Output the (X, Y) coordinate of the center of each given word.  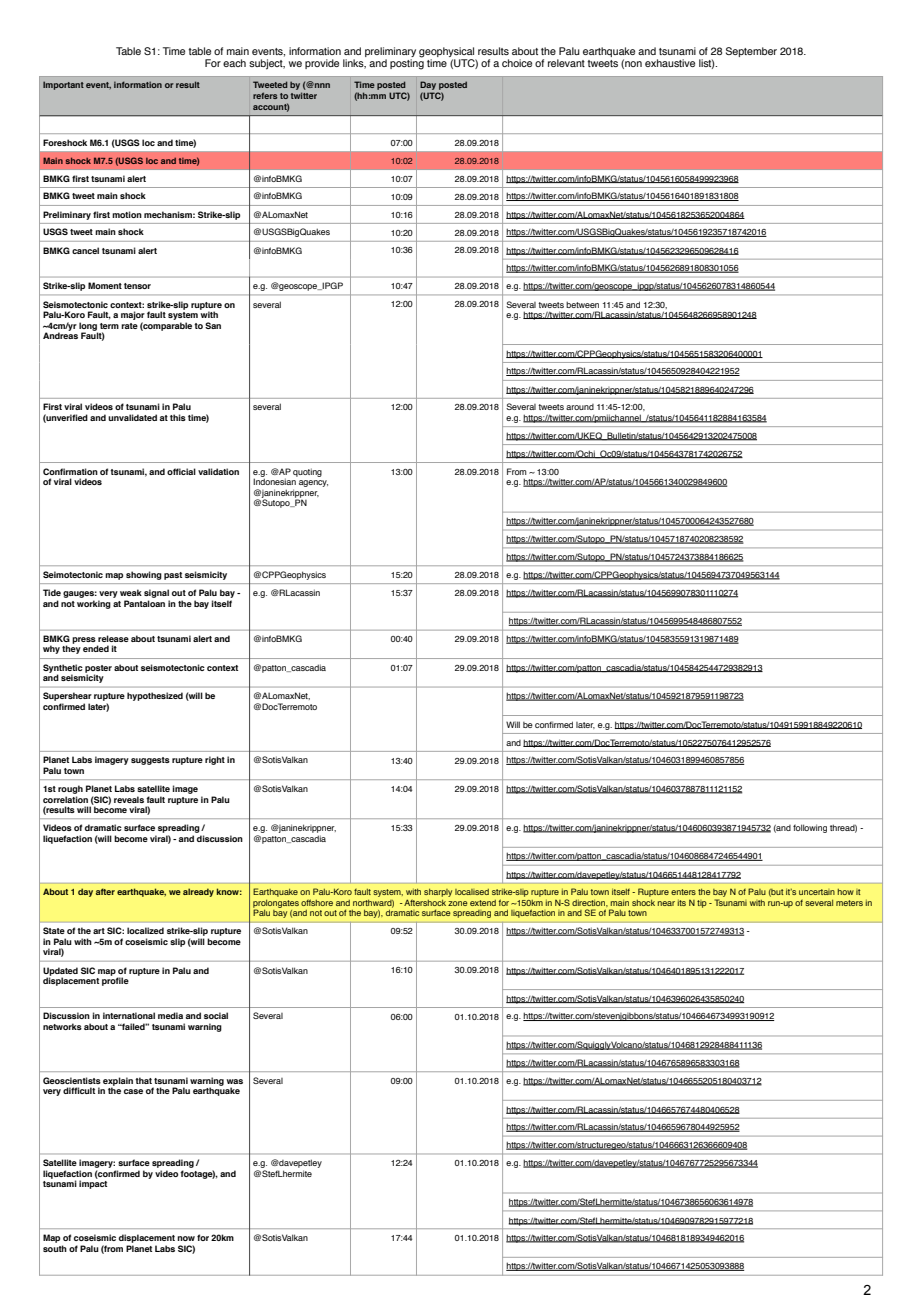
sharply (438, 893)
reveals (129, 799)
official (181, 471)
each (234, 63)
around (580, 407)
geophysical (447, 53)
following (810, 828)
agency (313, 483)
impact (93, 1184)
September (751, 52)
